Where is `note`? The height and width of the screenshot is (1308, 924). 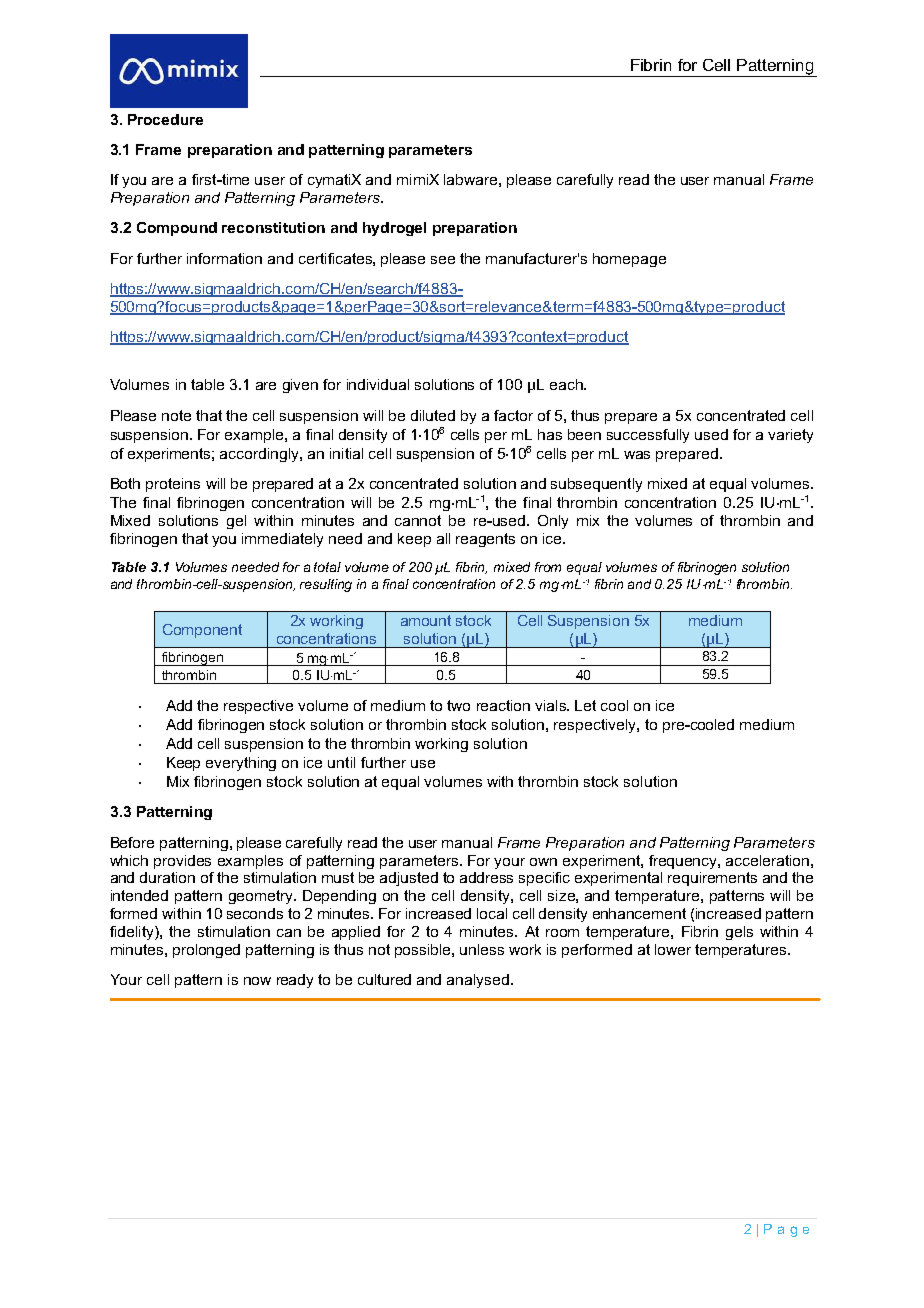
note is located at coordinates (176, 415).
